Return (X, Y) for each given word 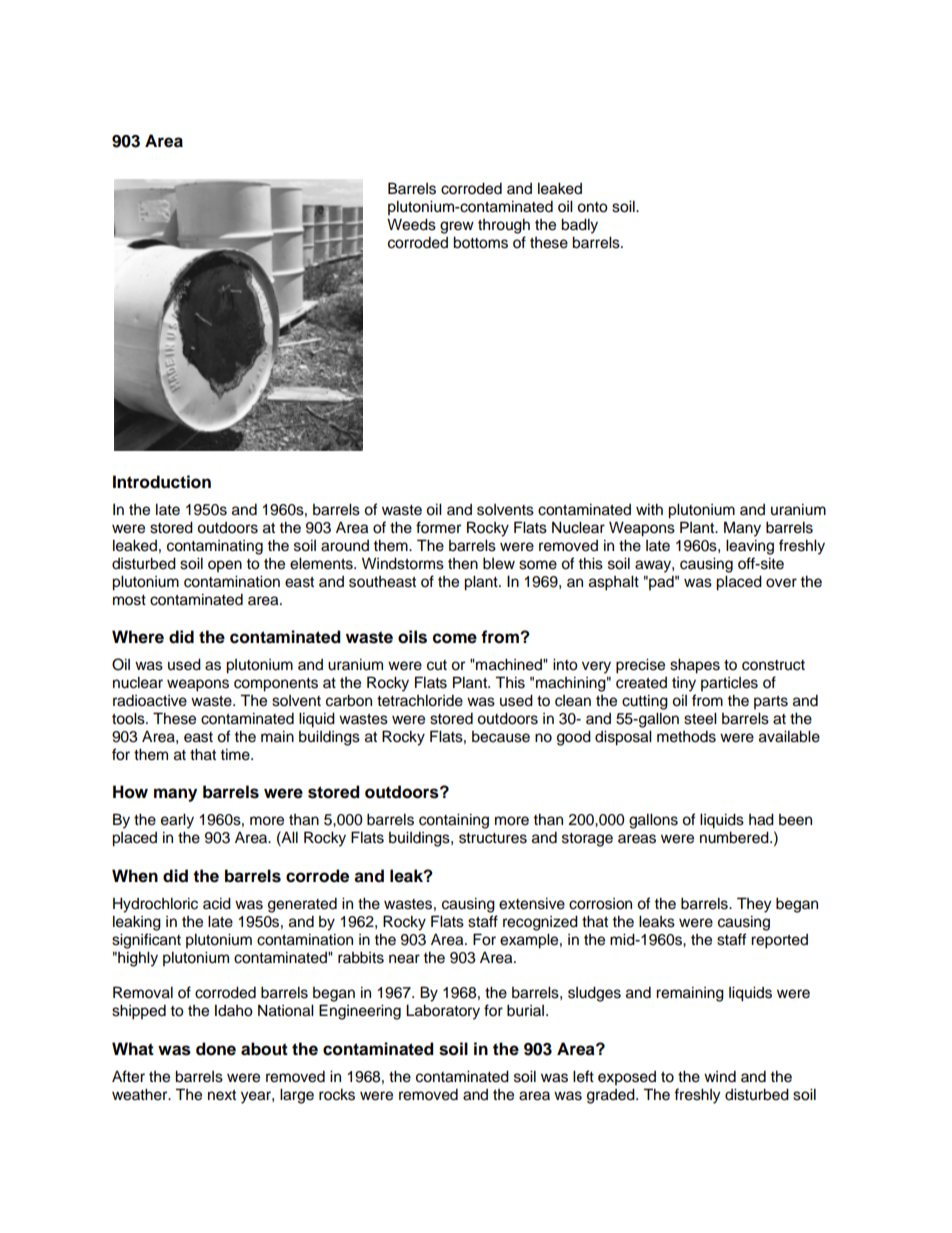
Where (138, 637)
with (649, 509)
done (216, 1049)
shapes (695, 666)
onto (592, 207)
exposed (627, 1078)
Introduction (162, 482)
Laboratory (443, 1012)
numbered (735, 837)
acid (217, 903)
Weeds (411, 224)
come (455, 638)
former (438, 527)
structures (493, 838)
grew (457, 227)
